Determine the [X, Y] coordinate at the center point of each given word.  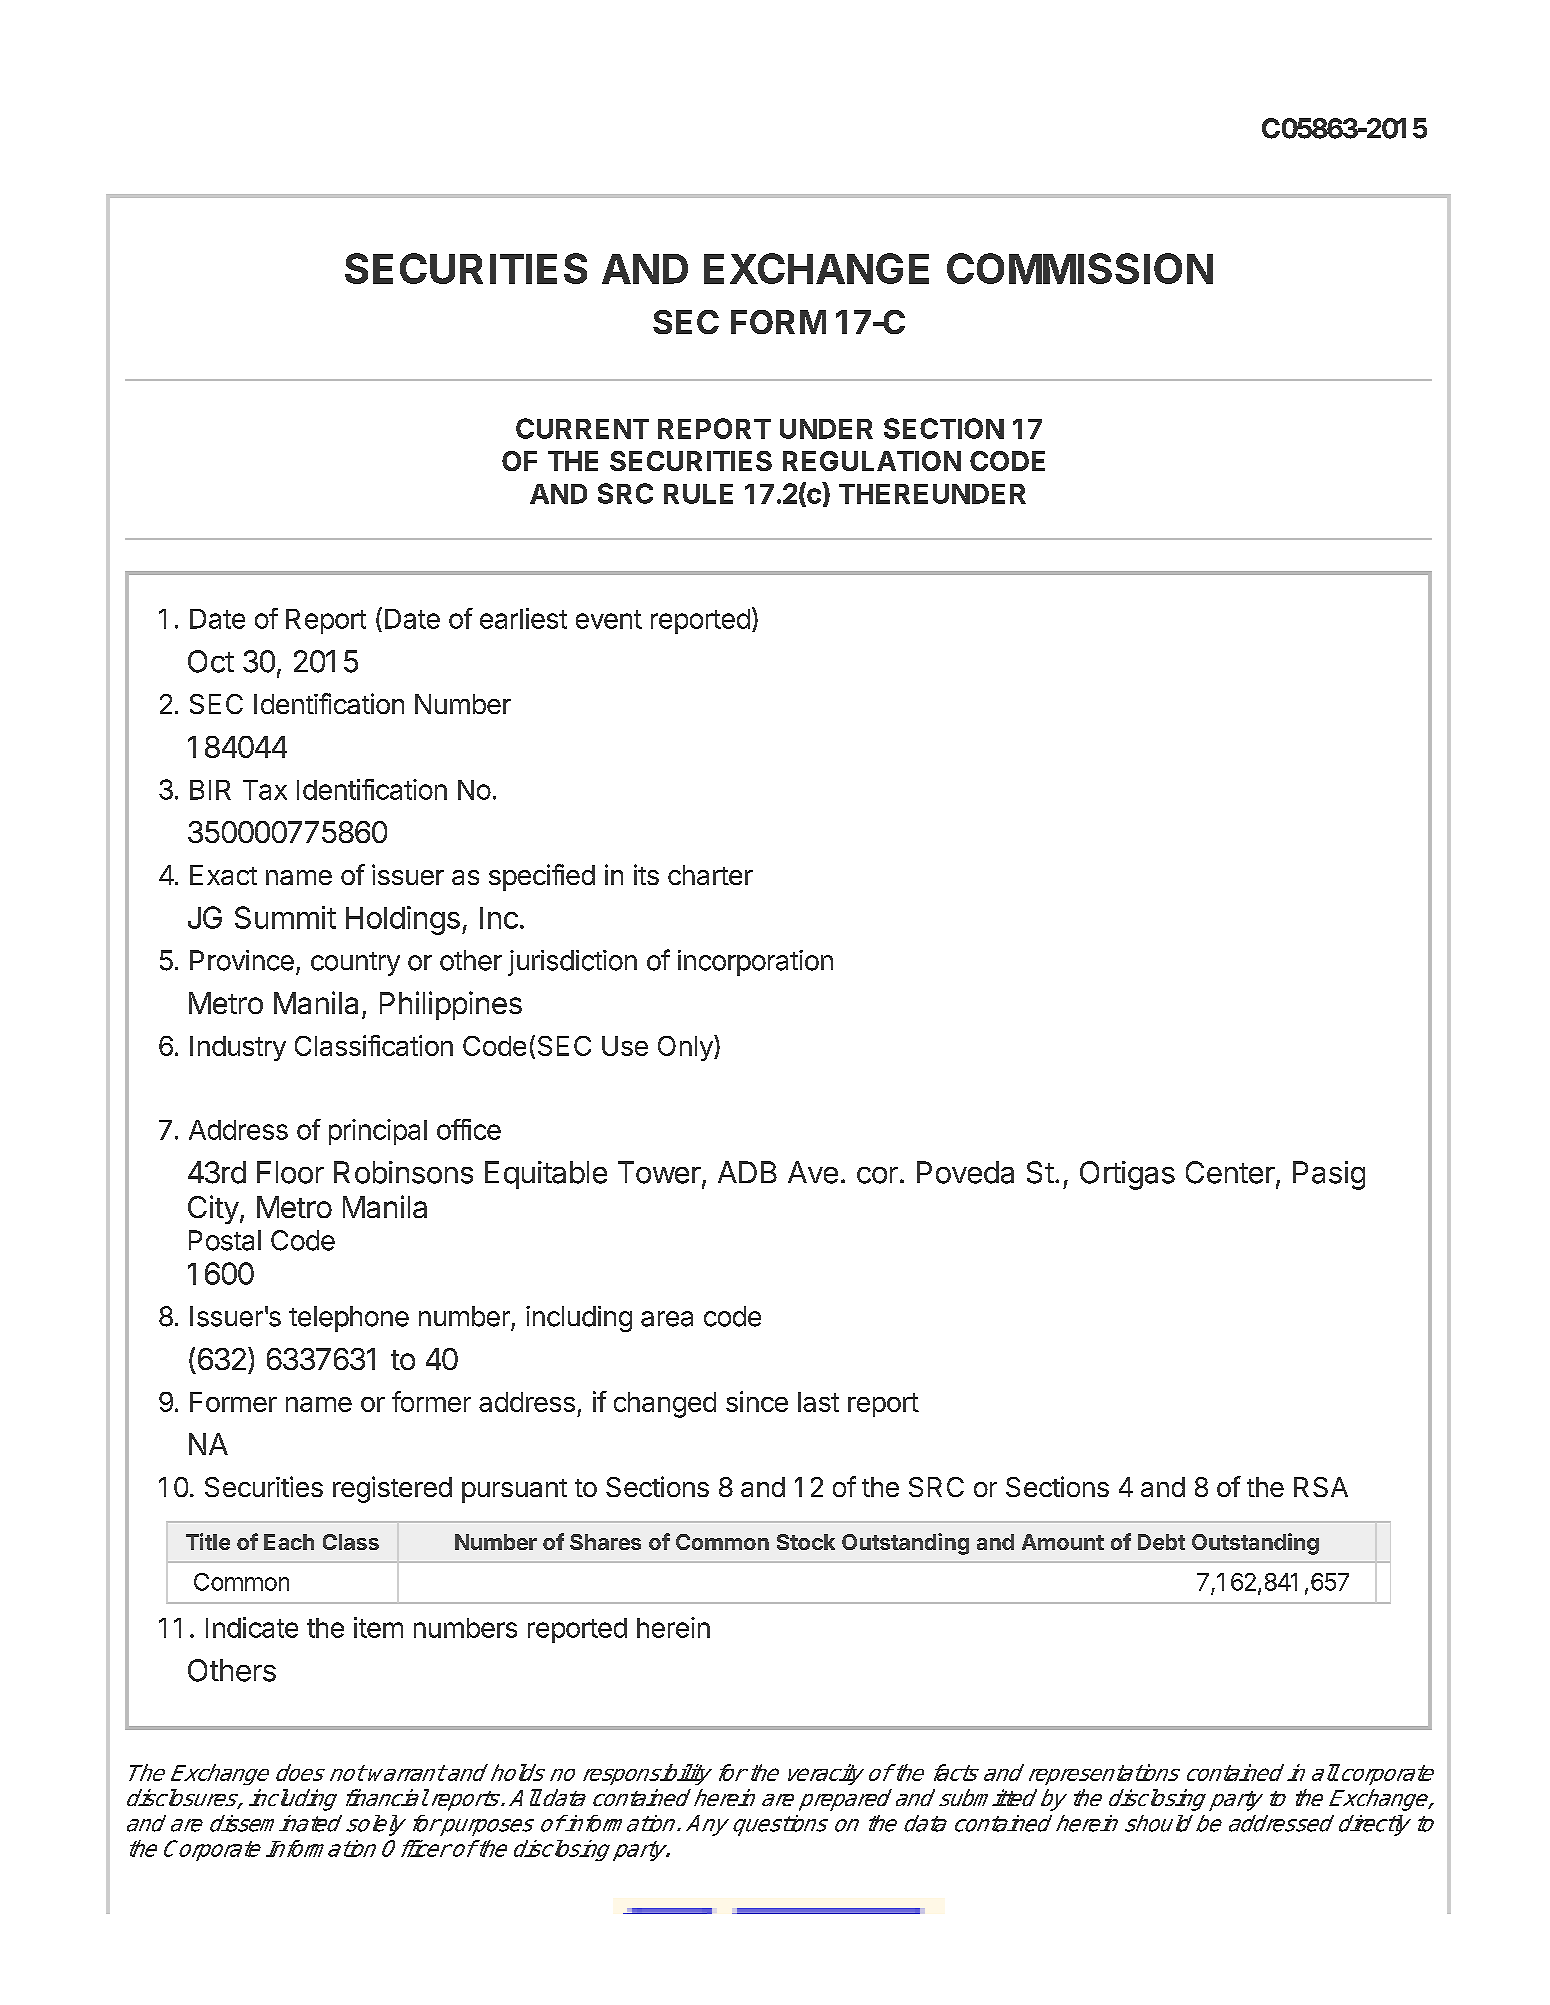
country [355, 964]
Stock [806, 1542]
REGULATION [872, 461]
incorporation [755, 963]
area [667, 1319]
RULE [698, 494]
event [609, 619]
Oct [211, 661]
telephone [349, 1319]
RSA [1321, 1487]
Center [1230, 1172]
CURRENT [582, 428]
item [378, 1627]
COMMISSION [1080, 268]
